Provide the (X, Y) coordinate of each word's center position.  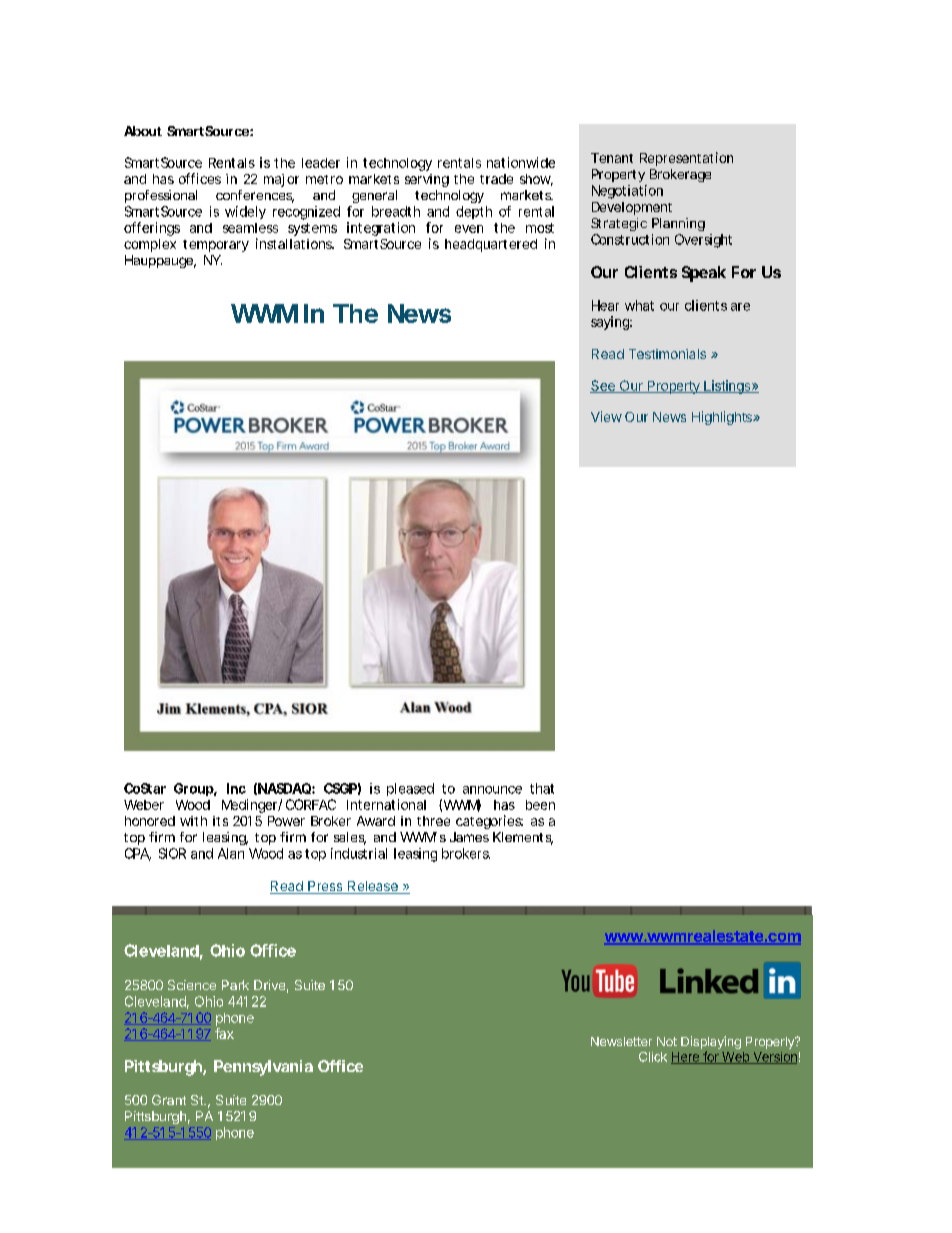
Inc (236, 788)
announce (492, 790)
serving (427, 180)
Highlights (723, 418)
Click (653, 1057)
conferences (255, 196)
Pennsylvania (263, 1068)
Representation (686, 159)
